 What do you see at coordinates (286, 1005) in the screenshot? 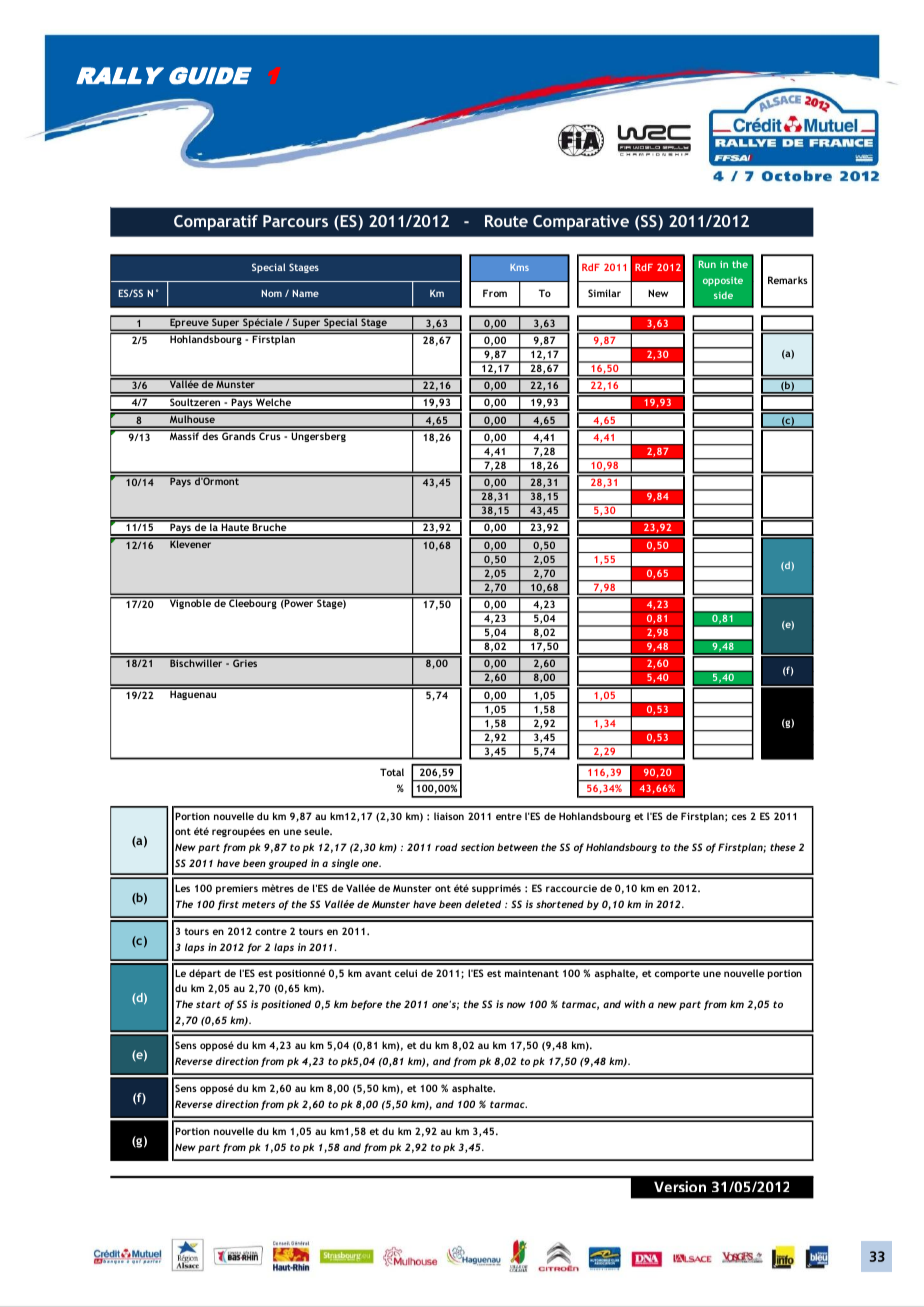
I see `positioned` at bounding box center [286, 1005].
